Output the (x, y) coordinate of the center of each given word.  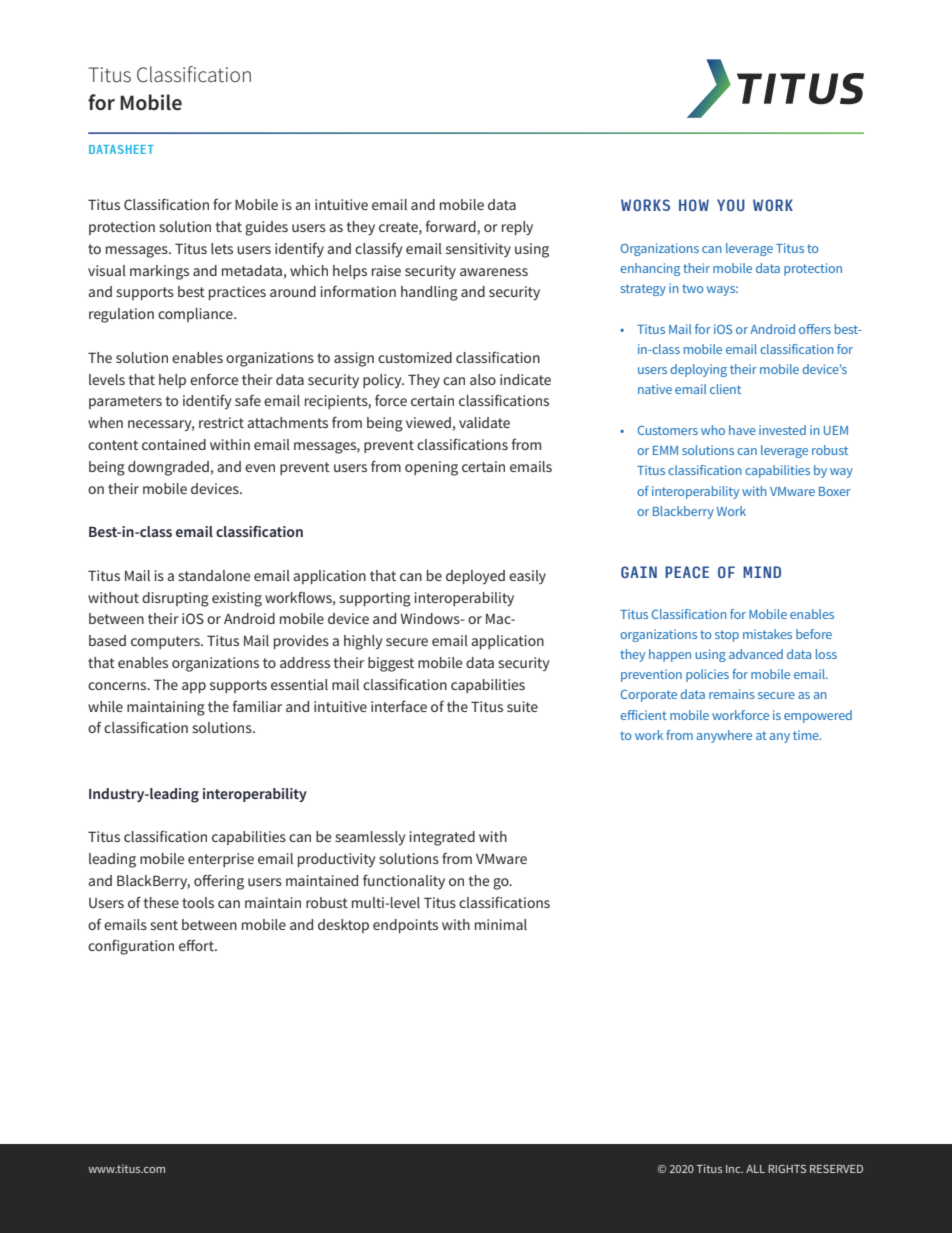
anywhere (724, 736)
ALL (755, 1169)
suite (522, 706)
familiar (257, 706)
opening (431, 468)
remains (732, 694)
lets (222, 248)
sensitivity (478, 250)
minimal (501, 924)
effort (197, 945)
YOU (731, 205)
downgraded (168, 468)
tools (198, 902)
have (742, 430)
